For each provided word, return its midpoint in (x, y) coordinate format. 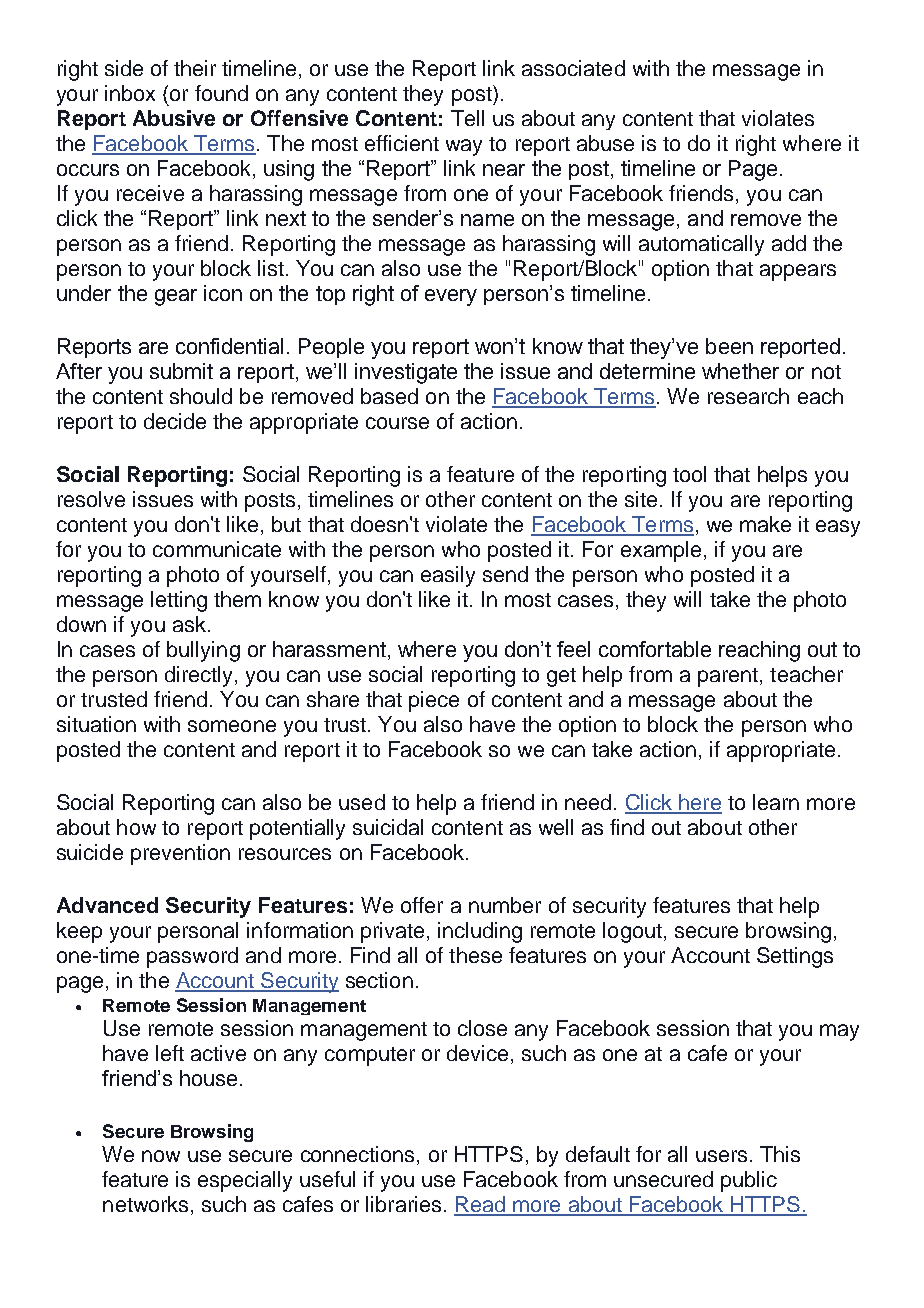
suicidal (388, 827)
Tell (467, 118)
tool (689, 474)
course (397, 423)
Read (480, 1205)
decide (175, 421)
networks (145, 1204)
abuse (605, 143)
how (136, 827)
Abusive (174, 118)
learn (776, 802)
